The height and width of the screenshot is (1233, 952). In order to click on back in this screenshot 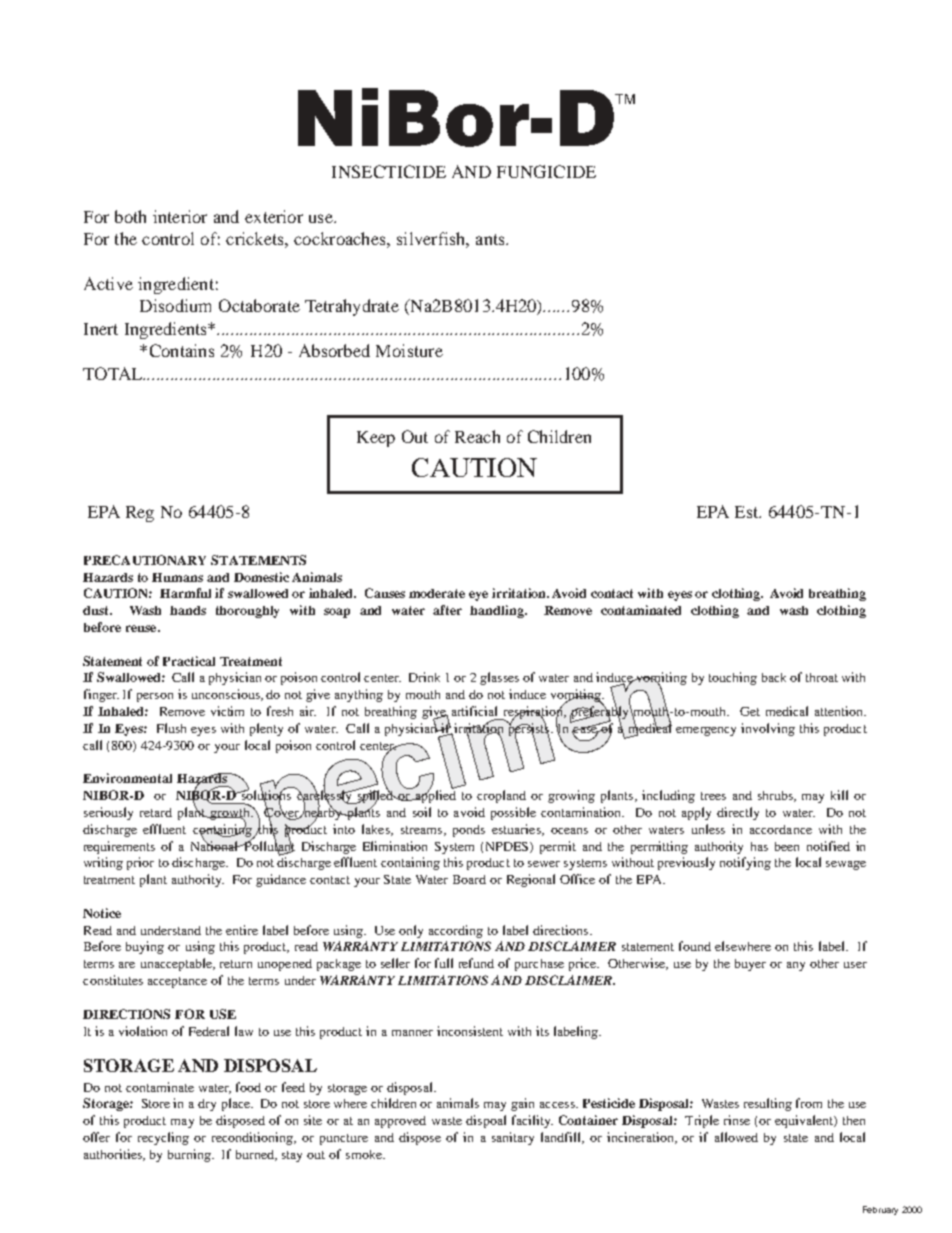, I will do `click(774, 677)`.
